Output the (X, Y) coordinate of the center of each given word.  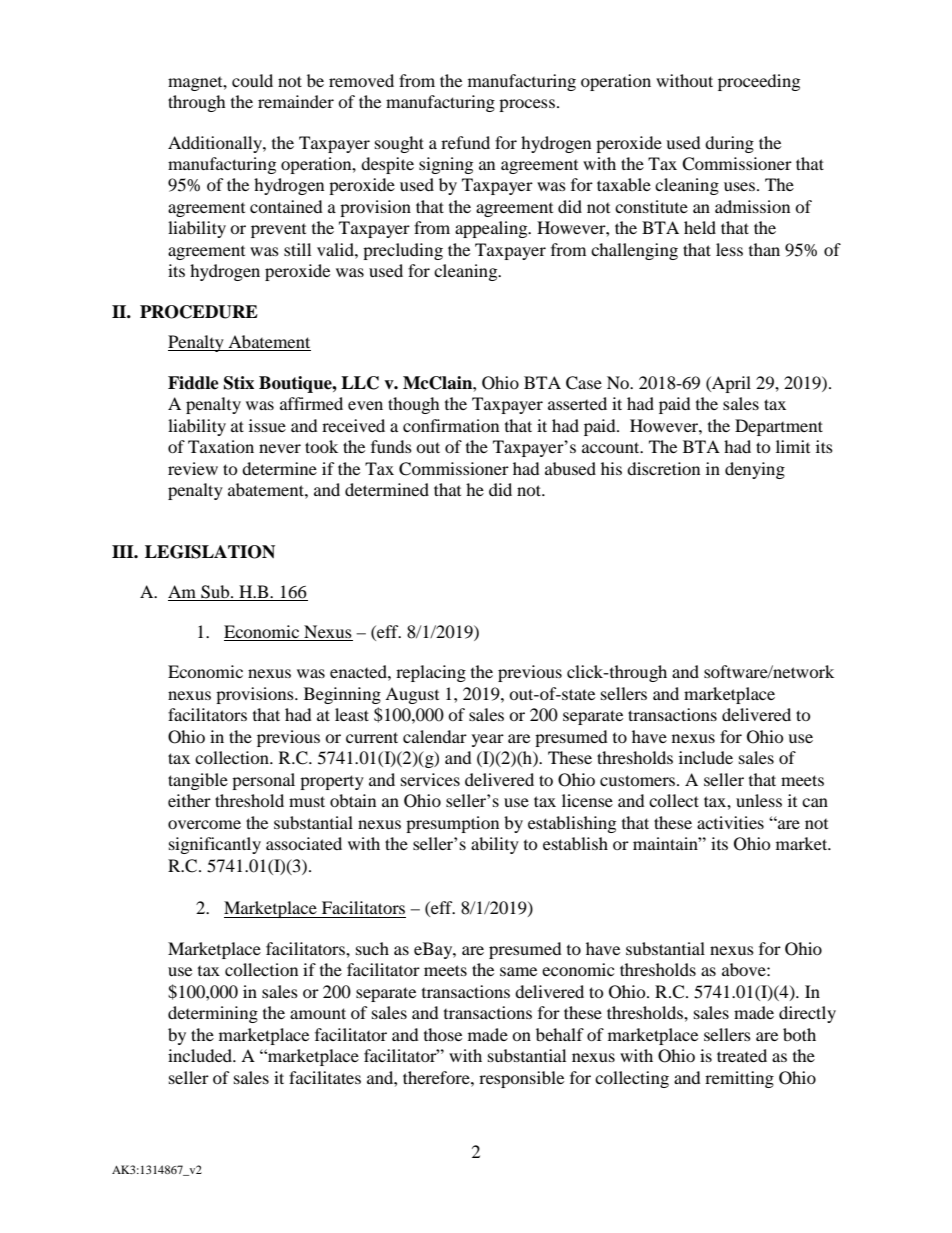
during (729, 144)
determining (213, 1014)
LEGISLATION (210, 552)
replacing (431, 673)
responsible (521, 1079)
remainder (296, 101)
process (527, 105)
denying (755, 470)
